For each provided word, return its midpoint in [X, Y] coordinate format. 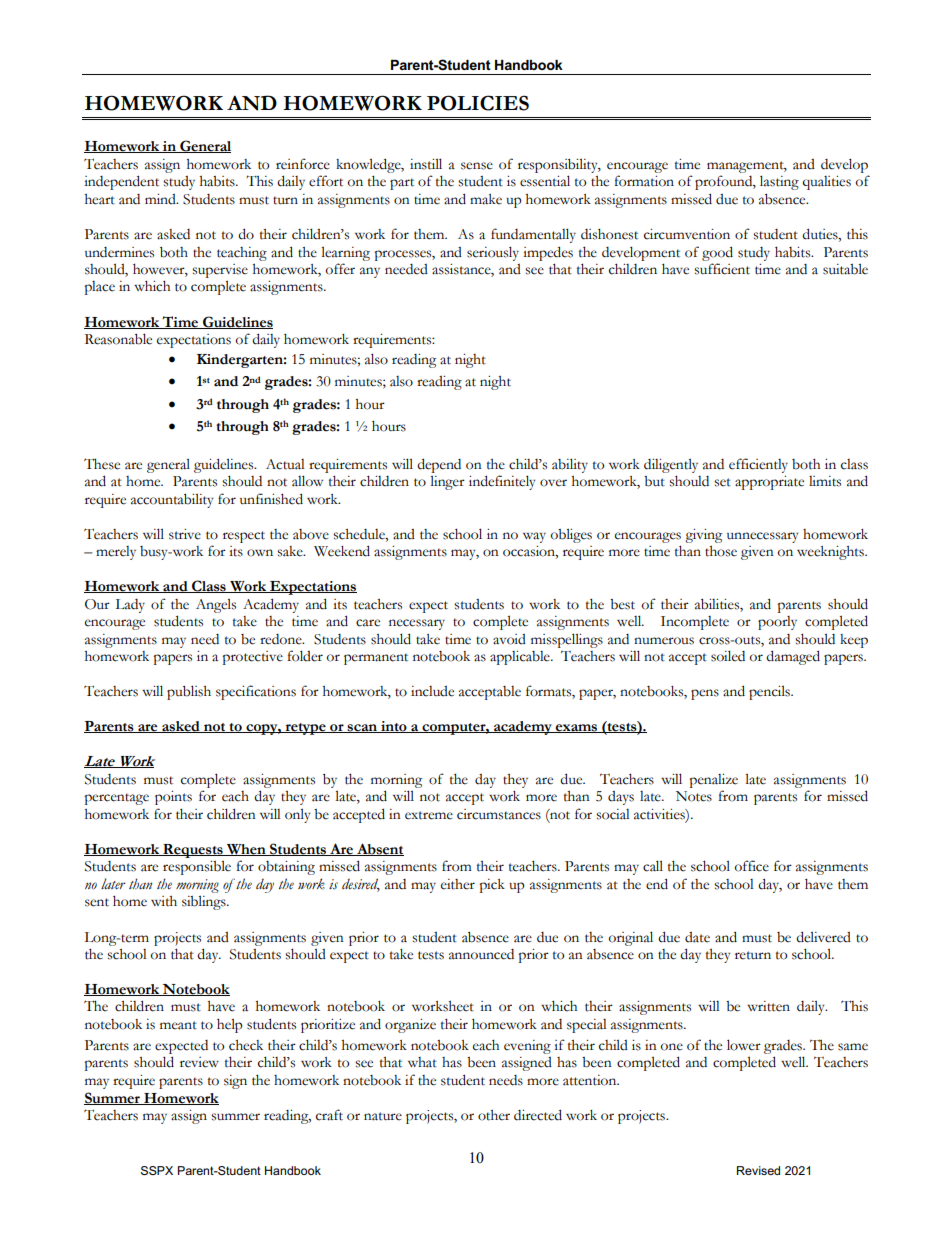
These [102, 464]
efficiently [758, 465]
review [199, 1062]
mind [161, 199]
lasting [779, 182]
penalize [713, 781]
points [173, 798]
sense [477, 166]
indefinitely [502, 482]
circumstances [499, 814]
